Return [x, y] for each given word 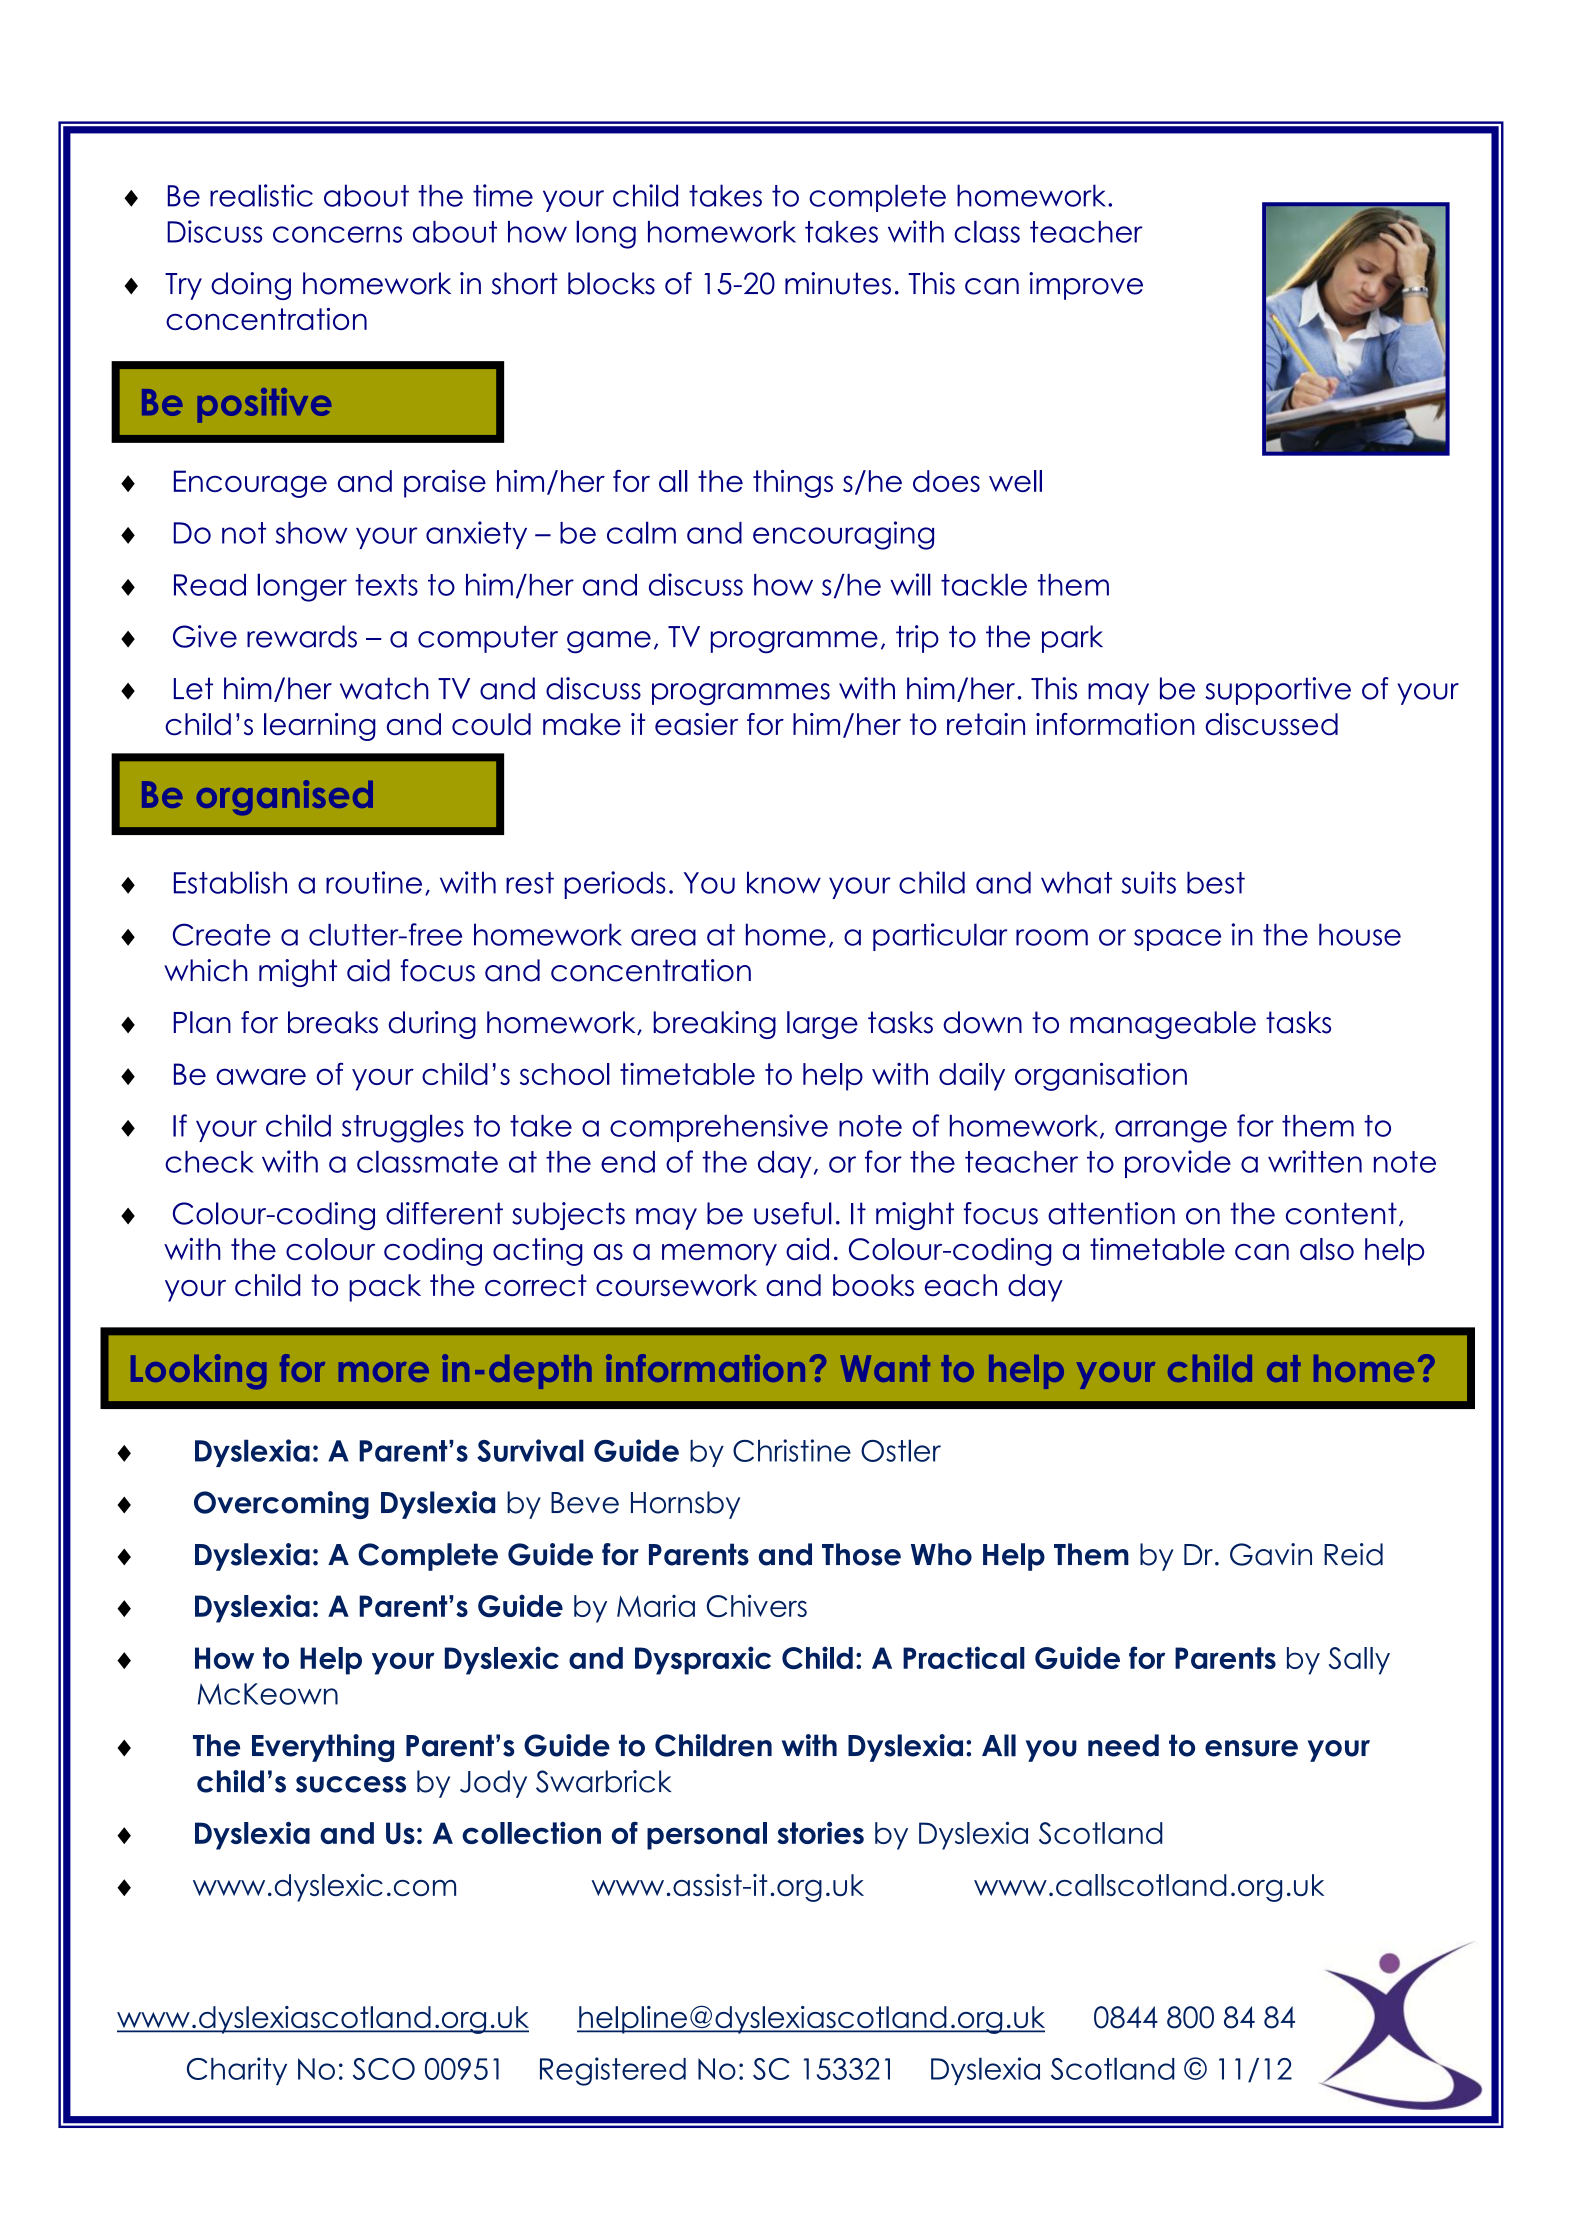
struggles [403, 1128]
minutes [838, 283]
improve [1086, 286]
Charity [237, 2071]
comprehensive [719, 1128]
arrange [1171, 1131]
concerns [337, 234]
